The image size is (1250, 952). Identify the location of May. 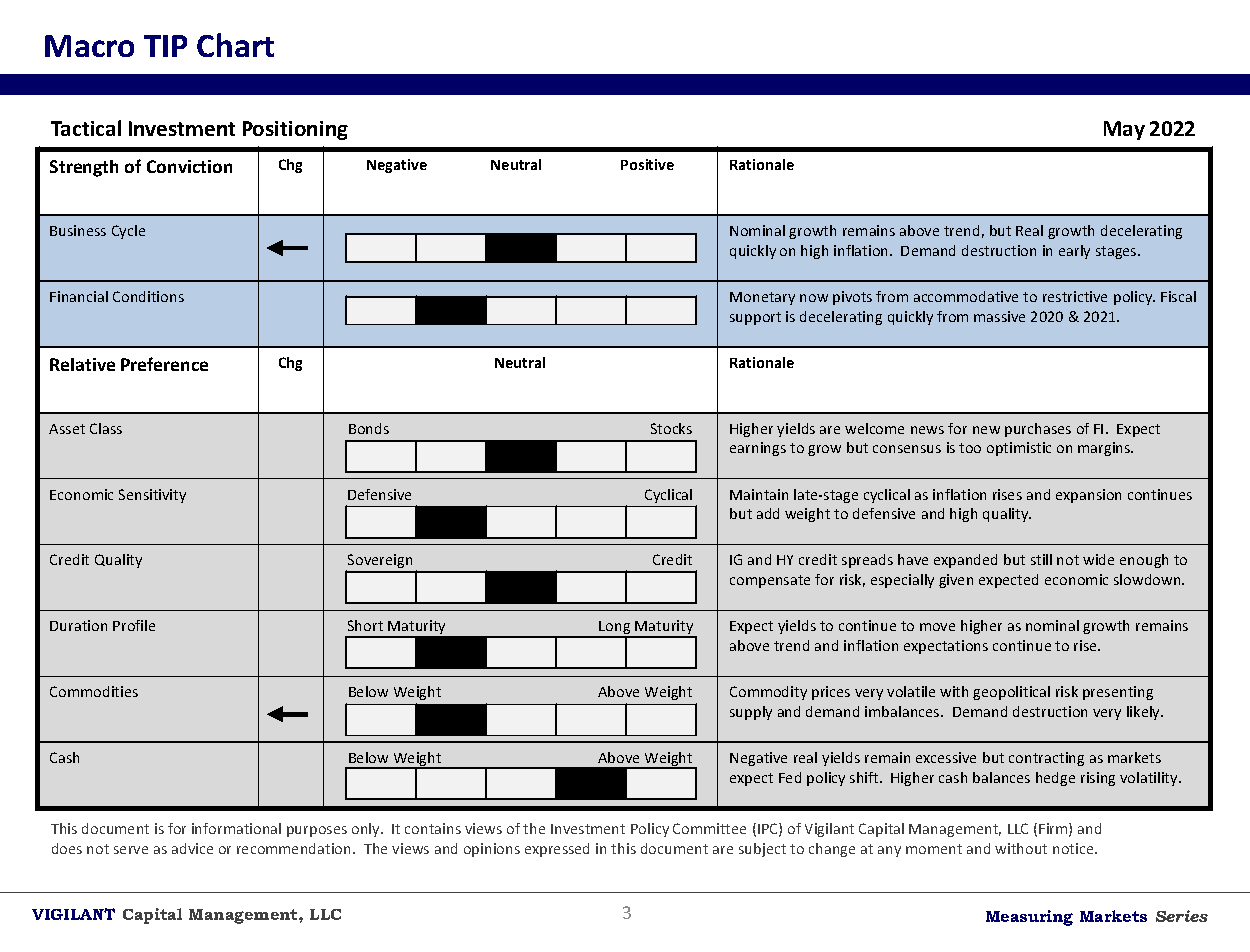
(1124, 130).
